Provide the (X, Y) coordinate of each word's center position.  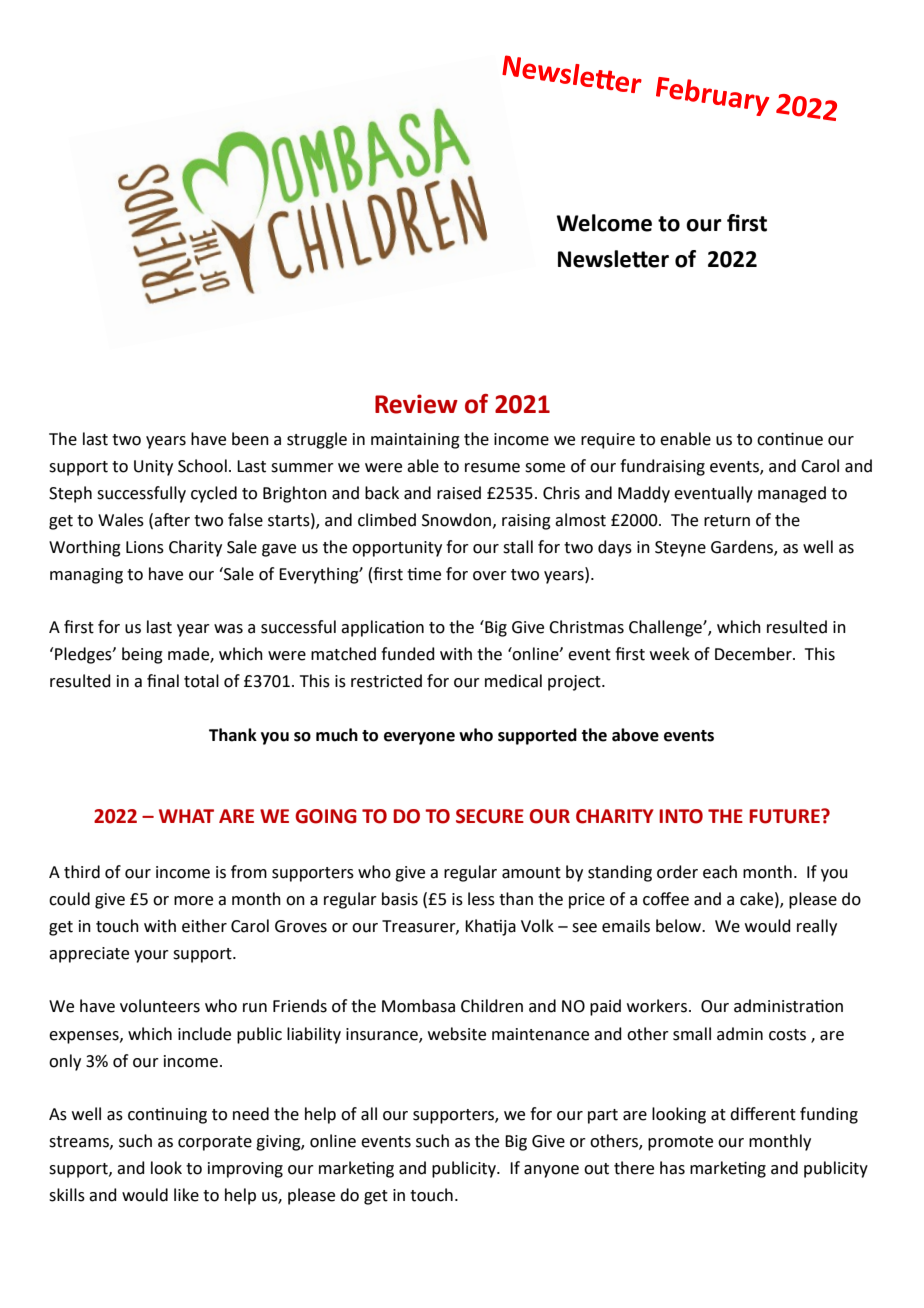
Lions (145, 547)
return (727, 521)
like (186, 1195)
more (193, 901)
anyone (551, 1171)
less (481, 899)
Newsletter (613, 259)
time (424, 574)
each (720, 872)
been (250, 439)
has (672, 1168)
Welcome (604, 223)
